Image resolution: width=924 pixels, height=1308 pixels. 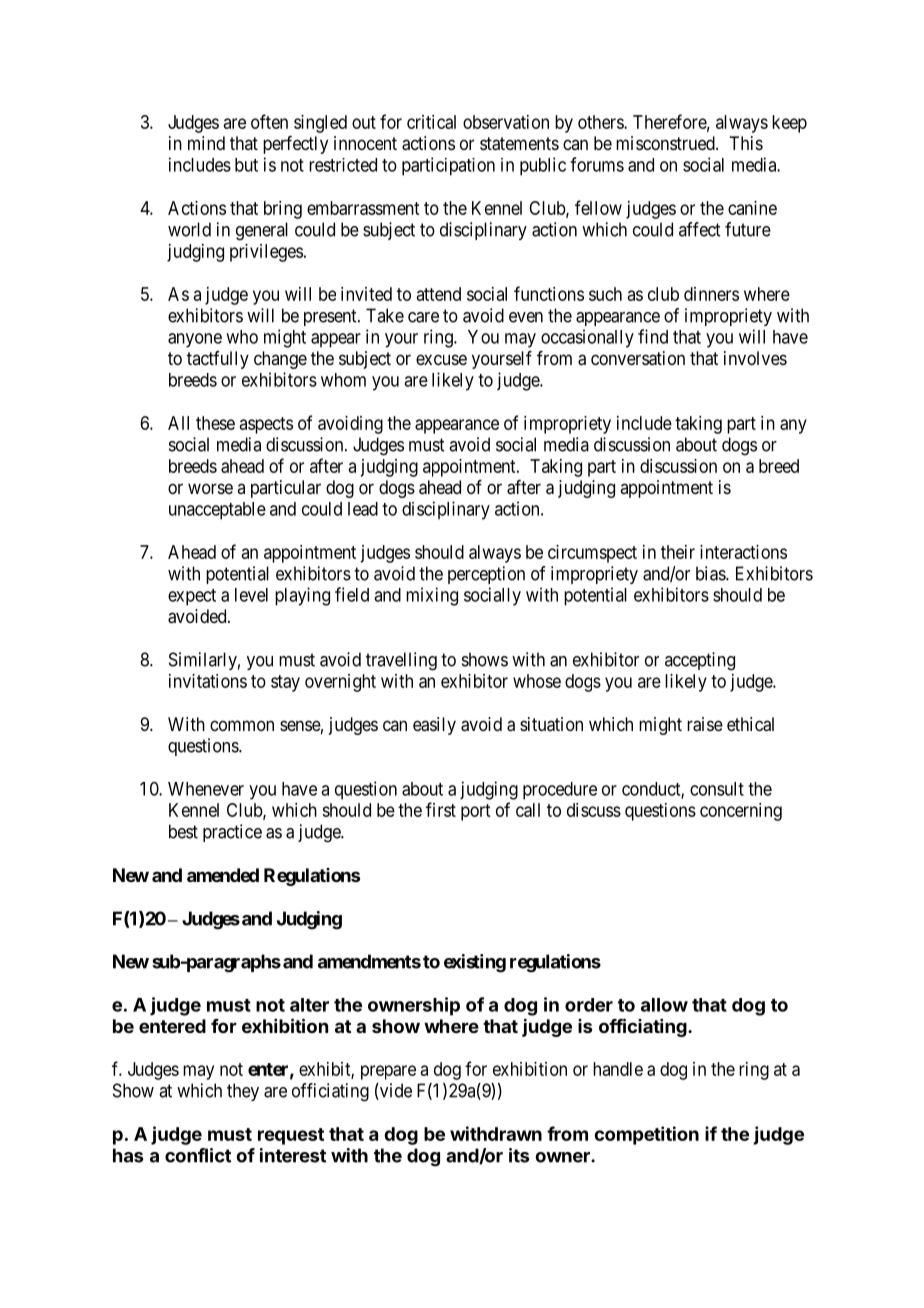 What do you see at coordinates (198, 1155) in the page?
I see `conflict` at bounding box center [198, 1155].
